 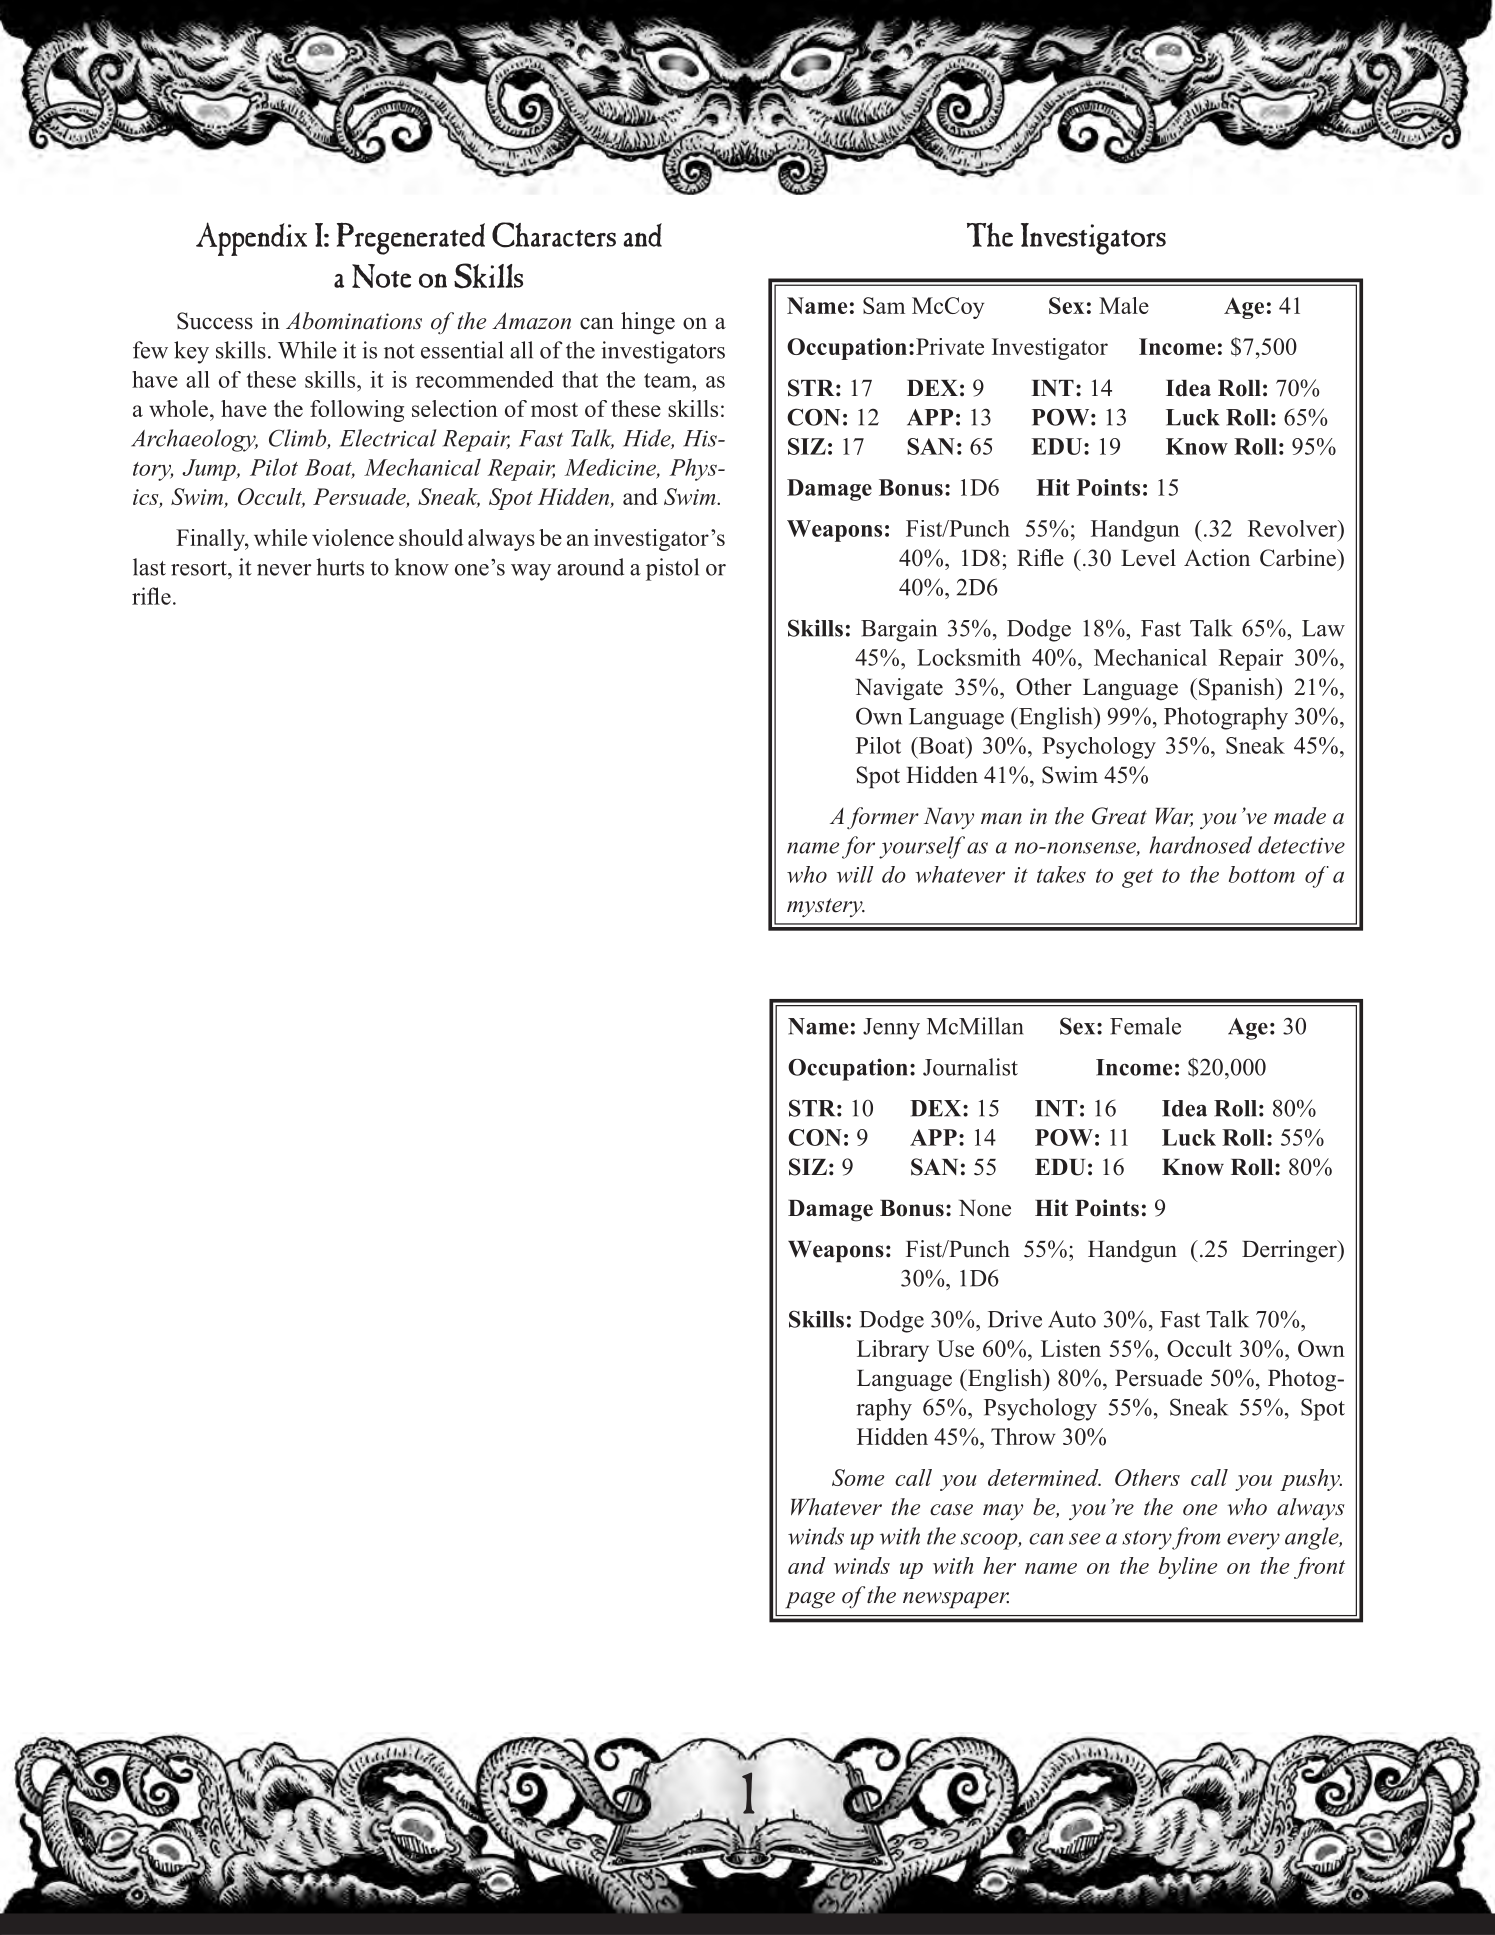 What do you see at coordinates (884, 305) in the page?
I see `Sam` at bounding box center [884, 305].
